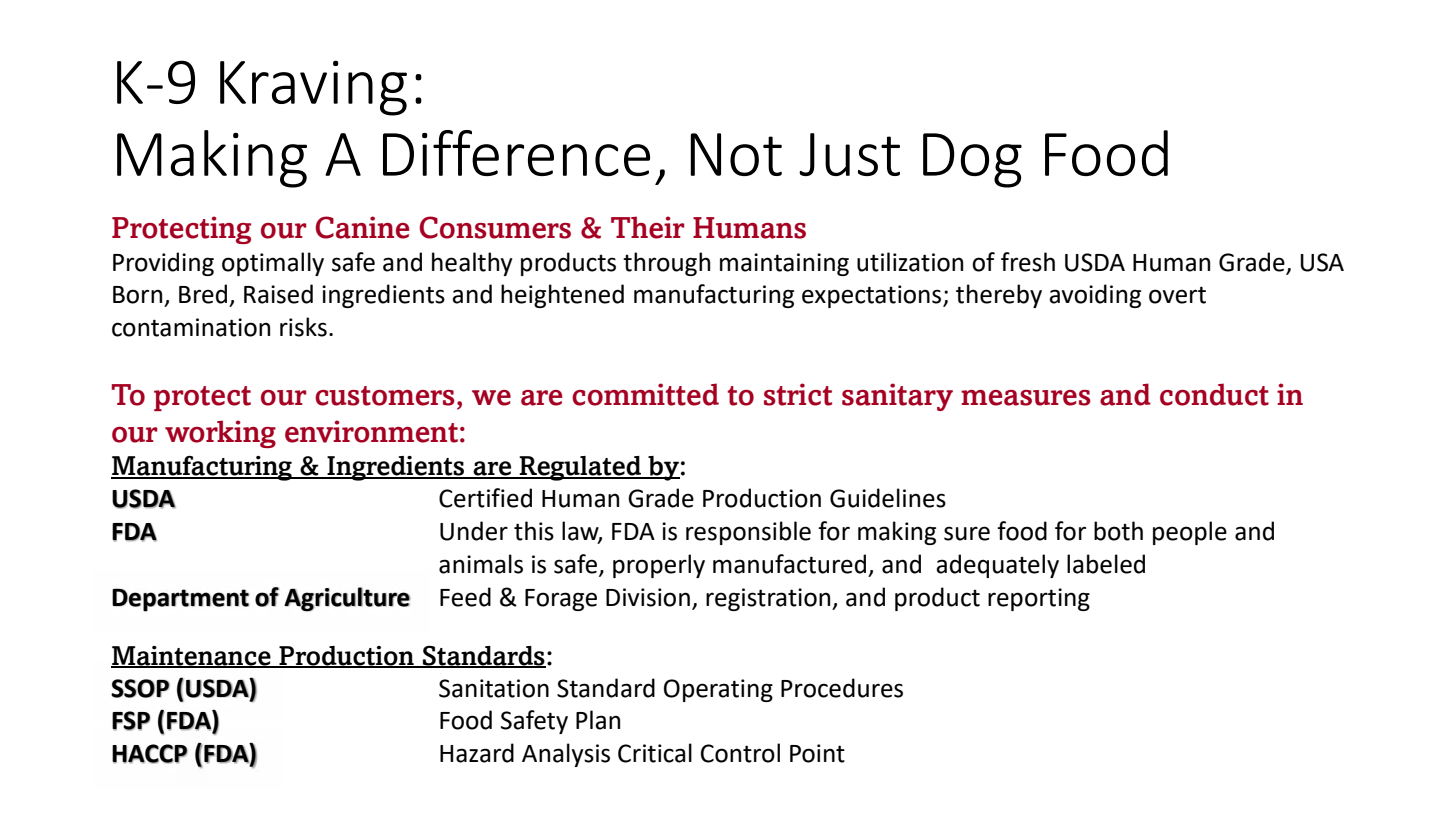  Describe the element at coordinates (1214, 394) in the screenshot. I see `conduct` at that location.
